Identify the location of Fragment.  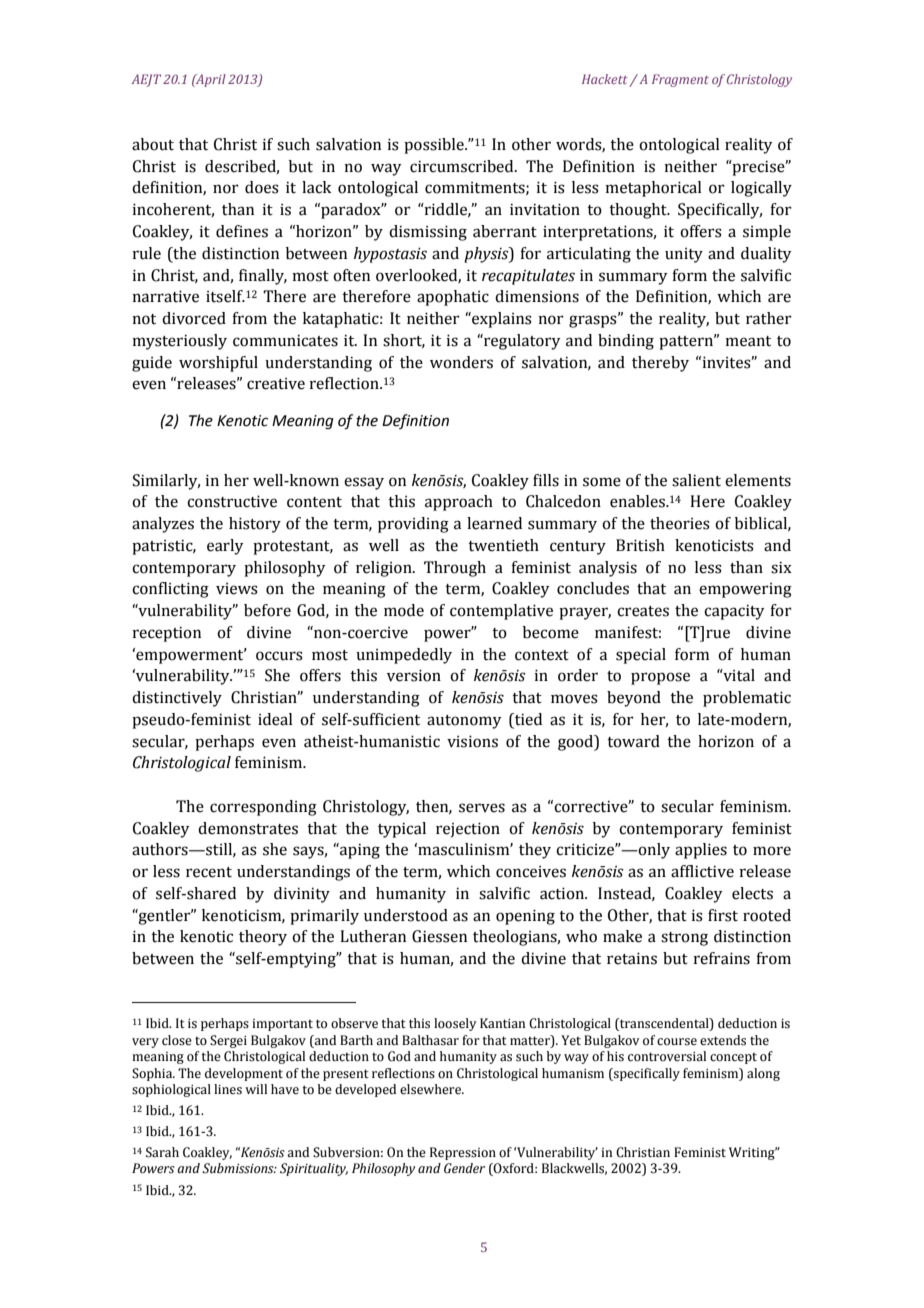
(680, 80).
